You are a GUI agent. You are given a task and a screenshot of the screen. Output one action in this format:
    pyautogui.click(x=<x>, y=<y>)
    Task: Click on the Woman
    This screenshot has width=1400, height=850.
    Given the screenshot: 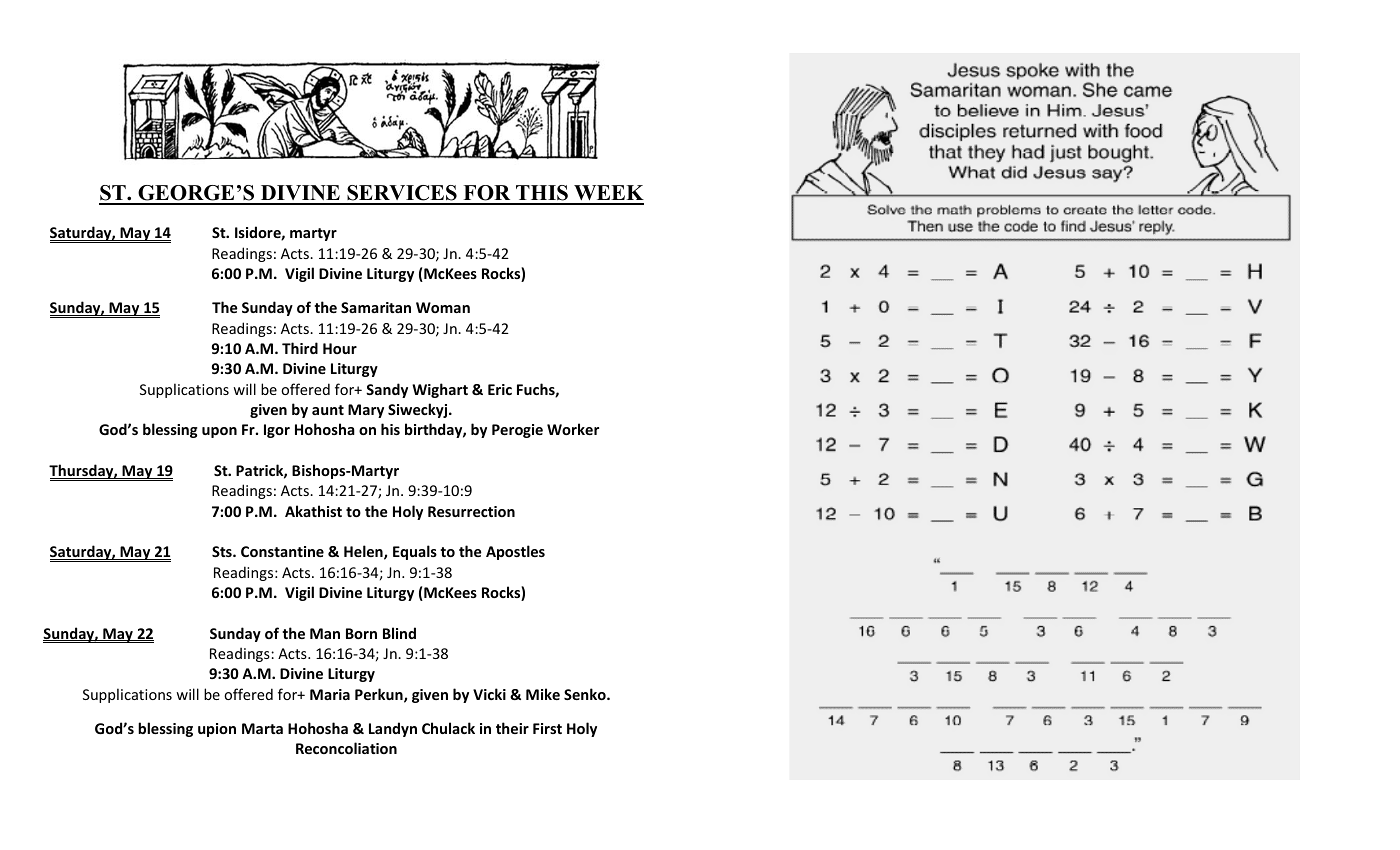 What is the action you would take?
    pyautogui.click(x=443, y=307)
